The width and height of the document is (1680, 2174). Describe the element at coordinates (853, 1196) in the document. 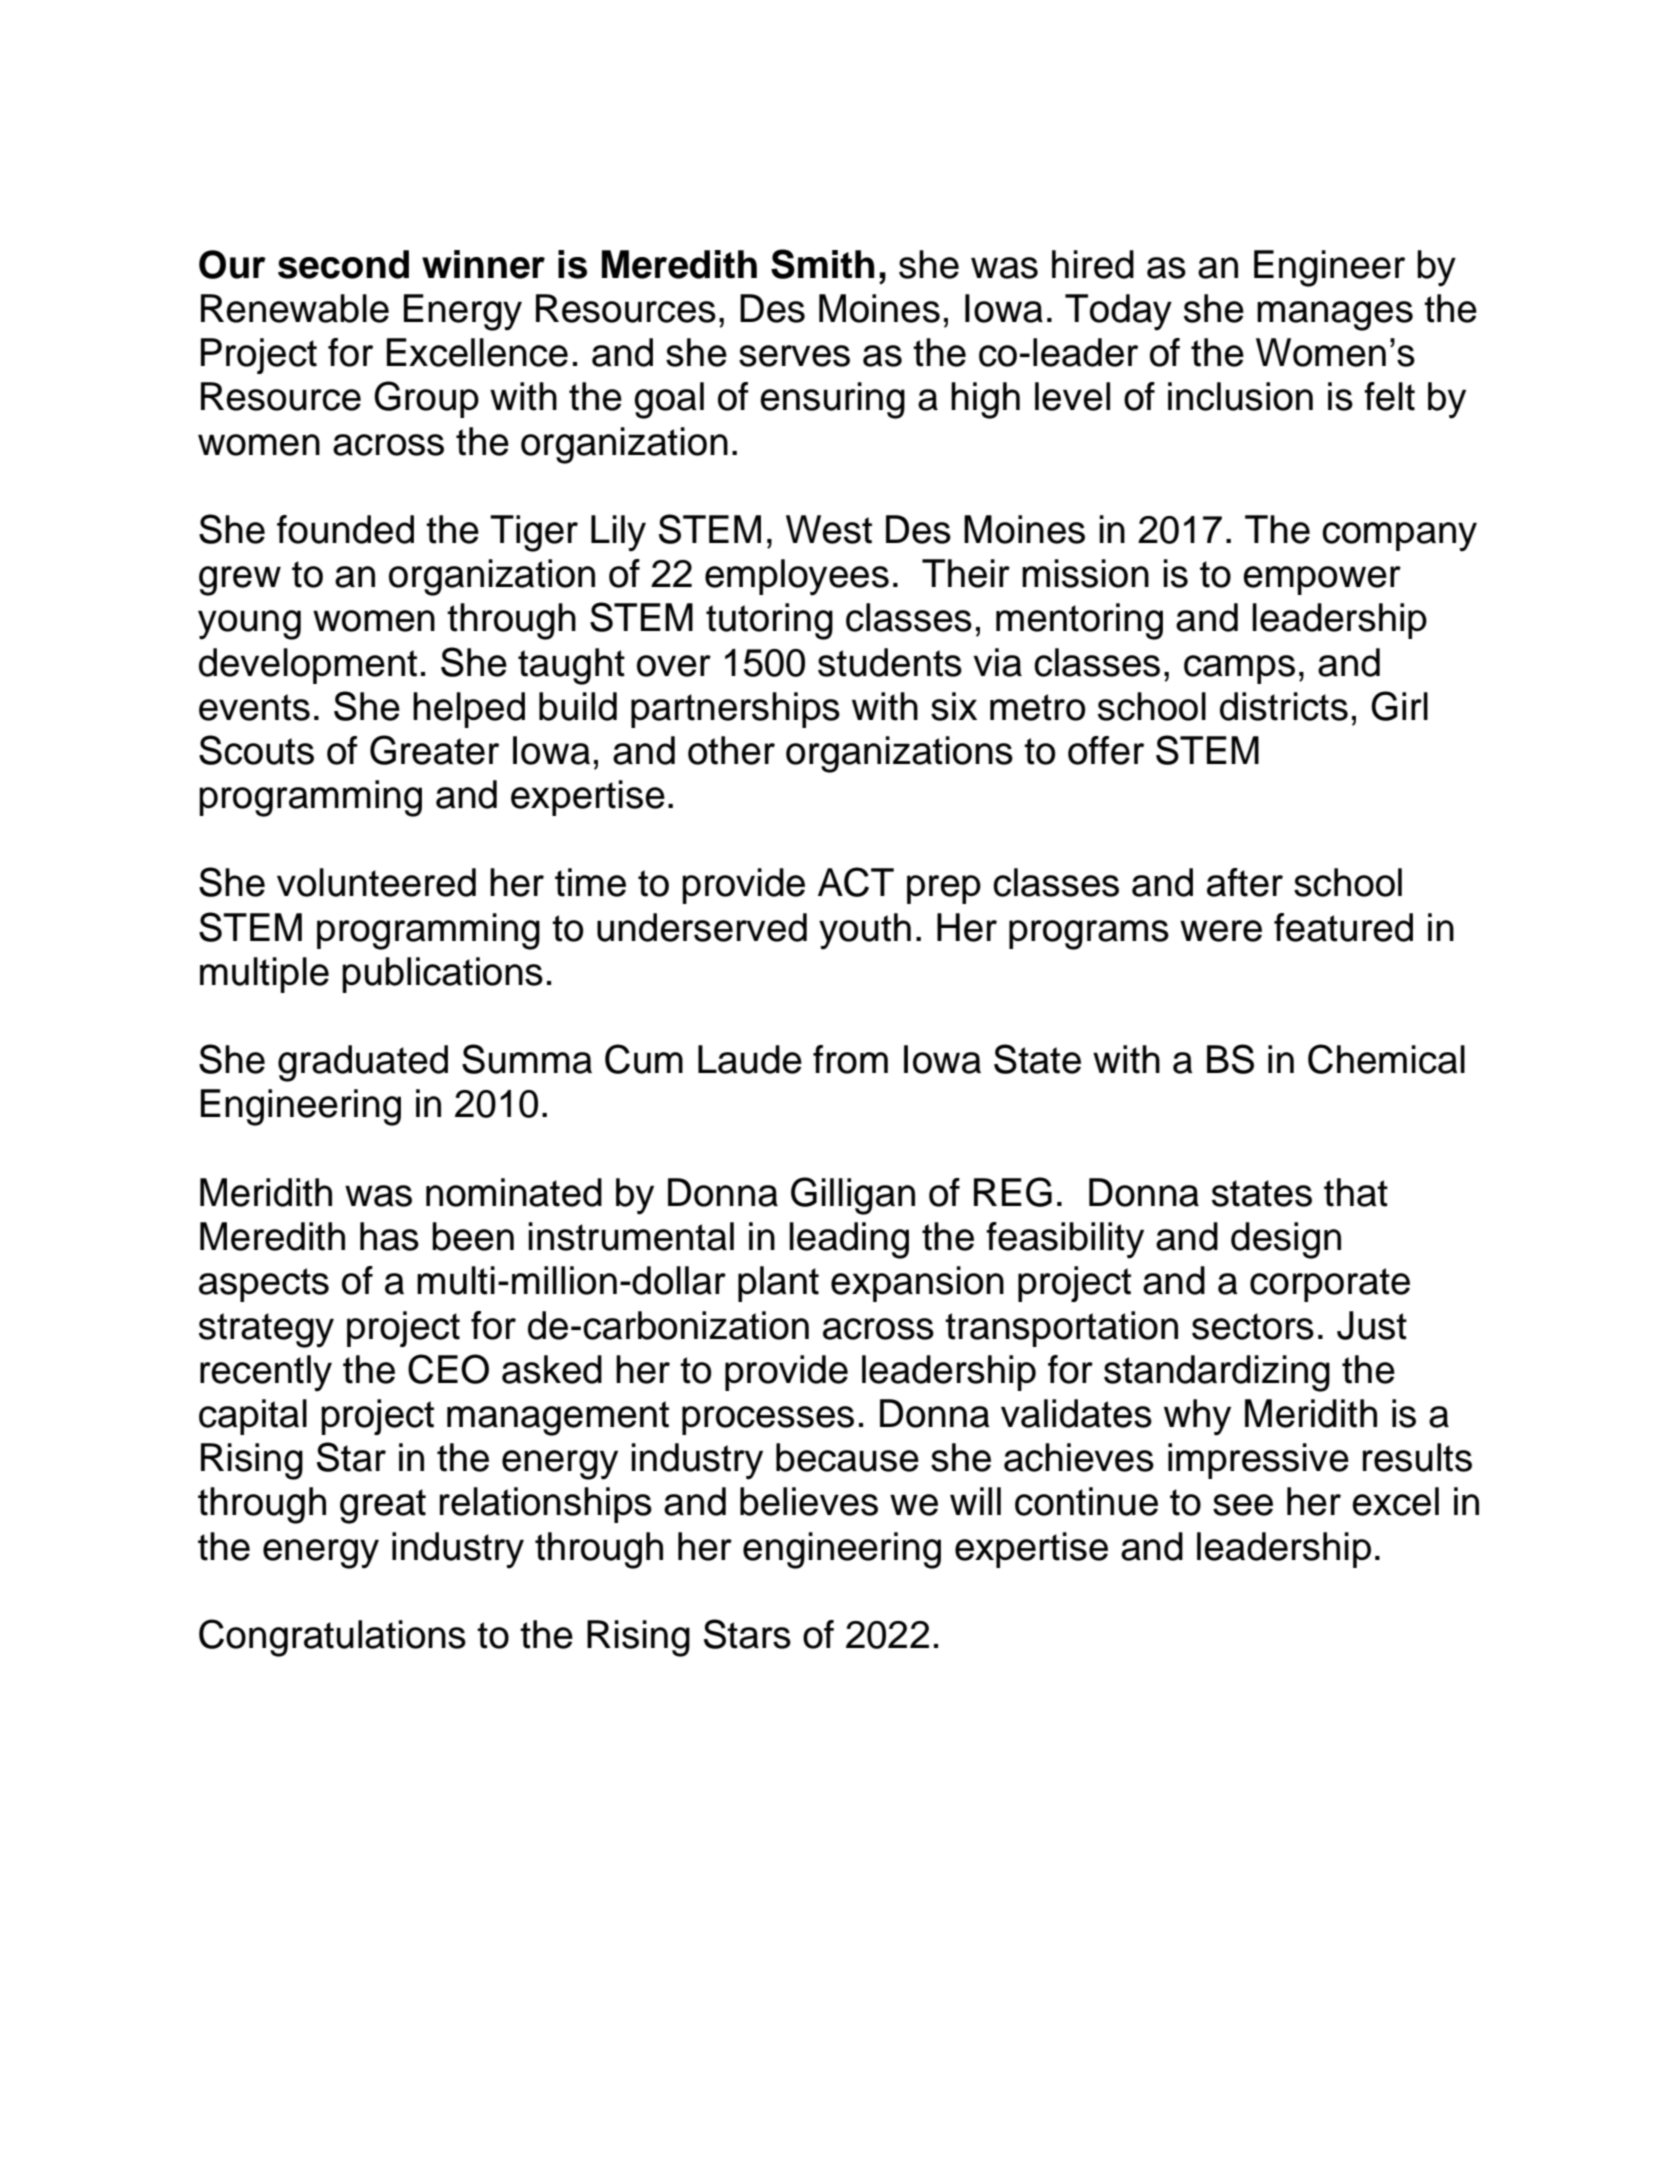

I see `Gilligan` at that location.
